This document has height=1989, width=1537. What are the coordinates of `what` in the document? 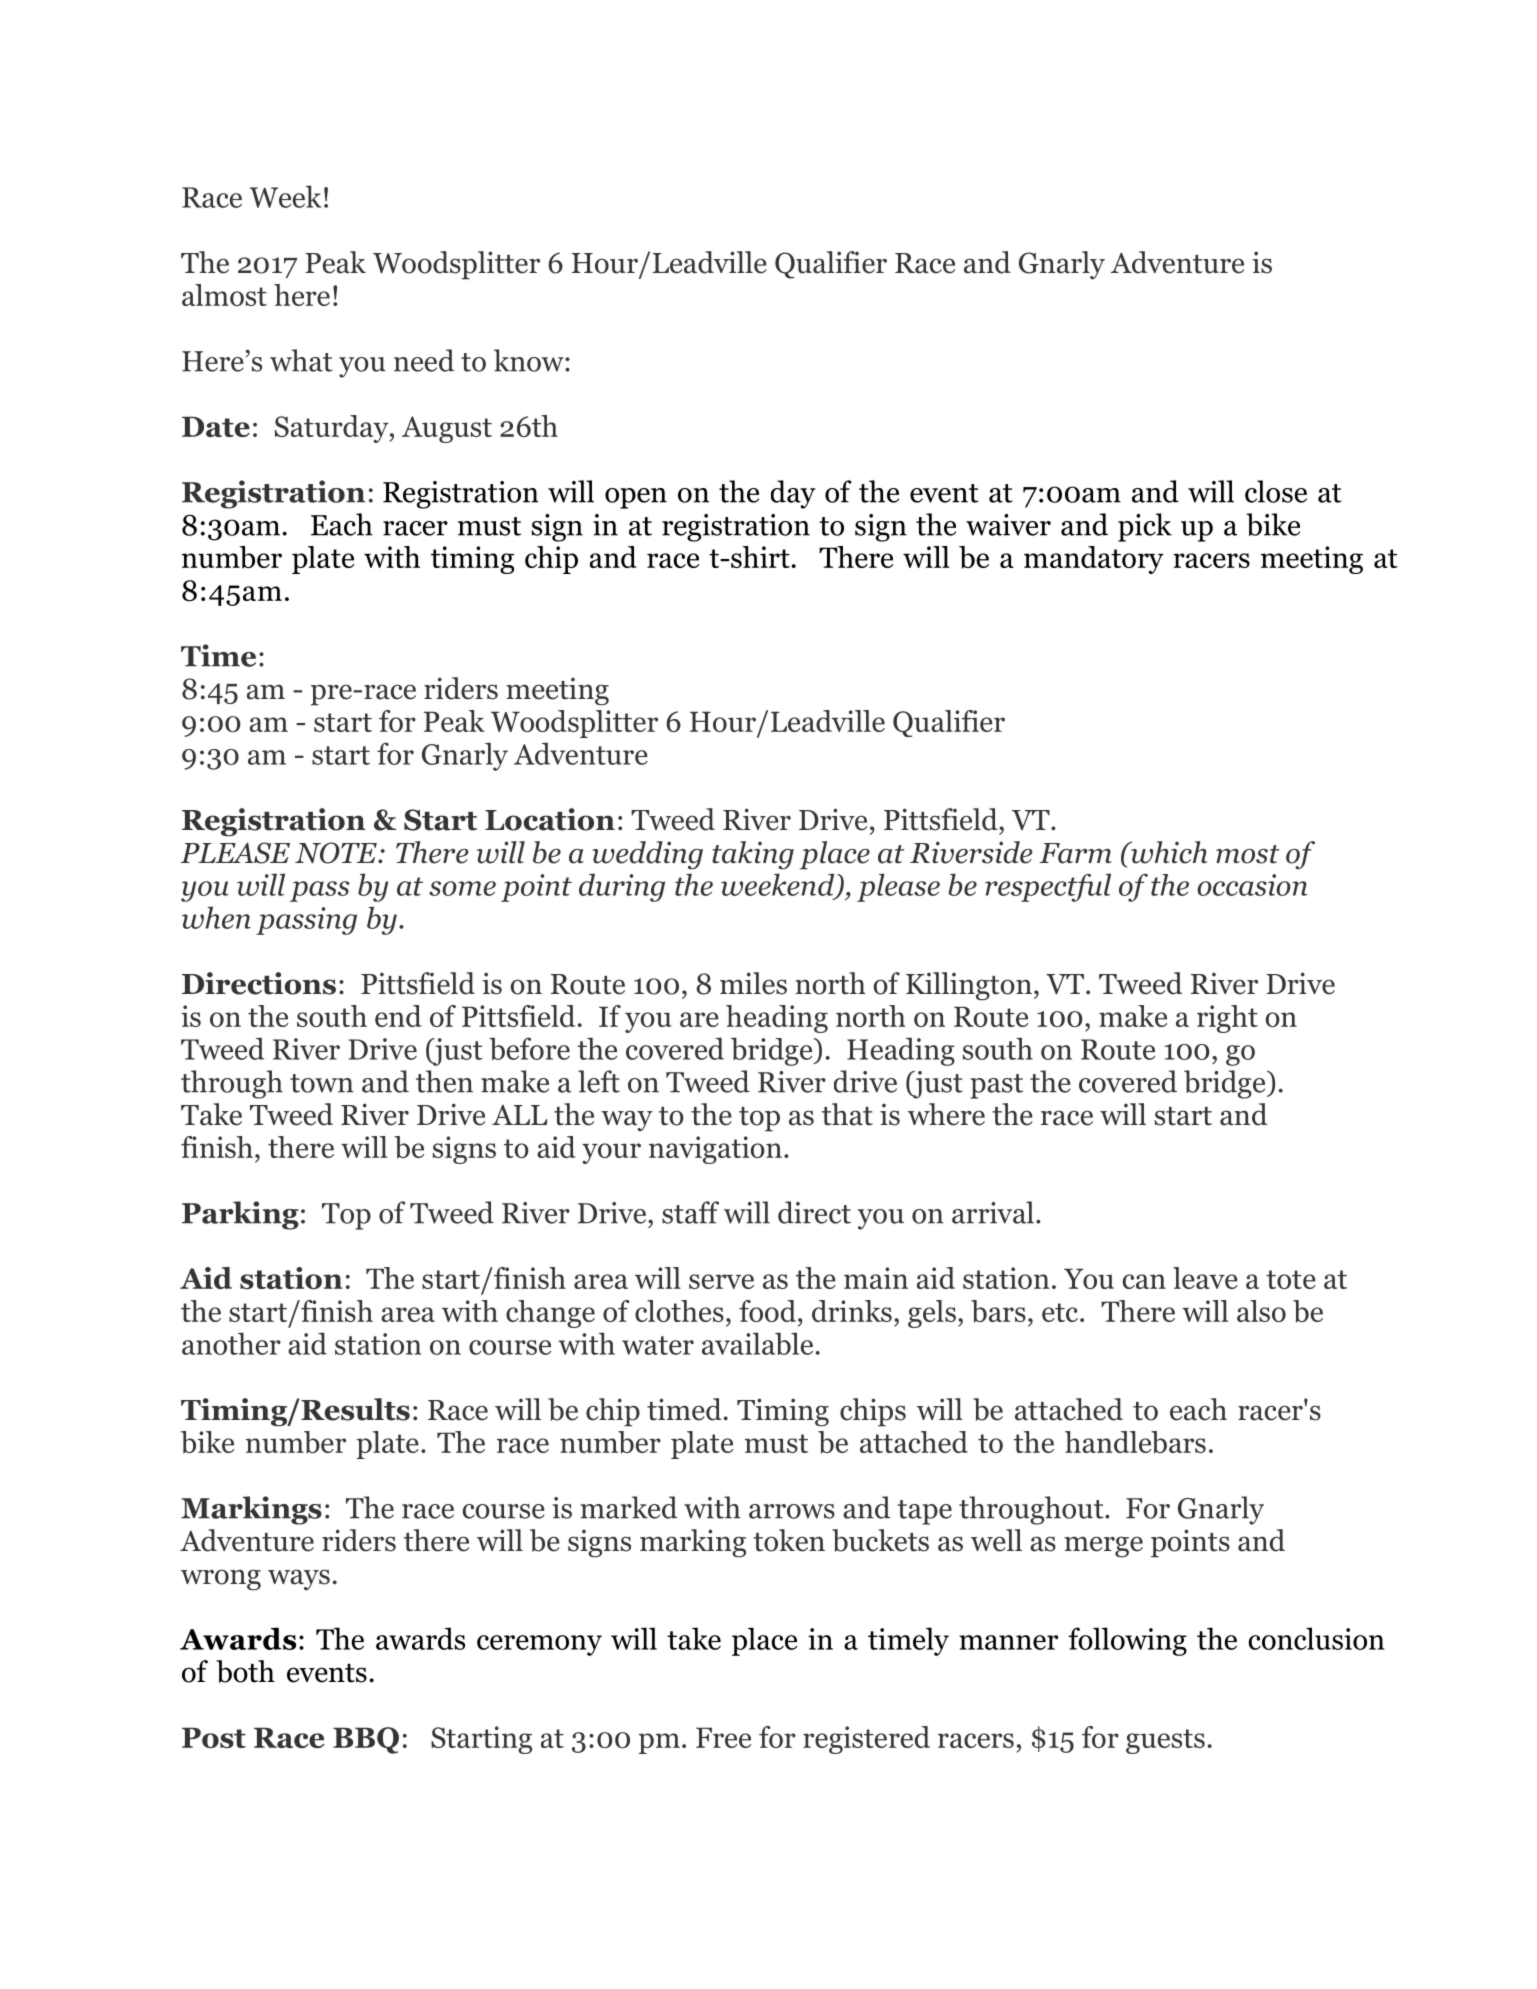 It's located at (301, 360).
